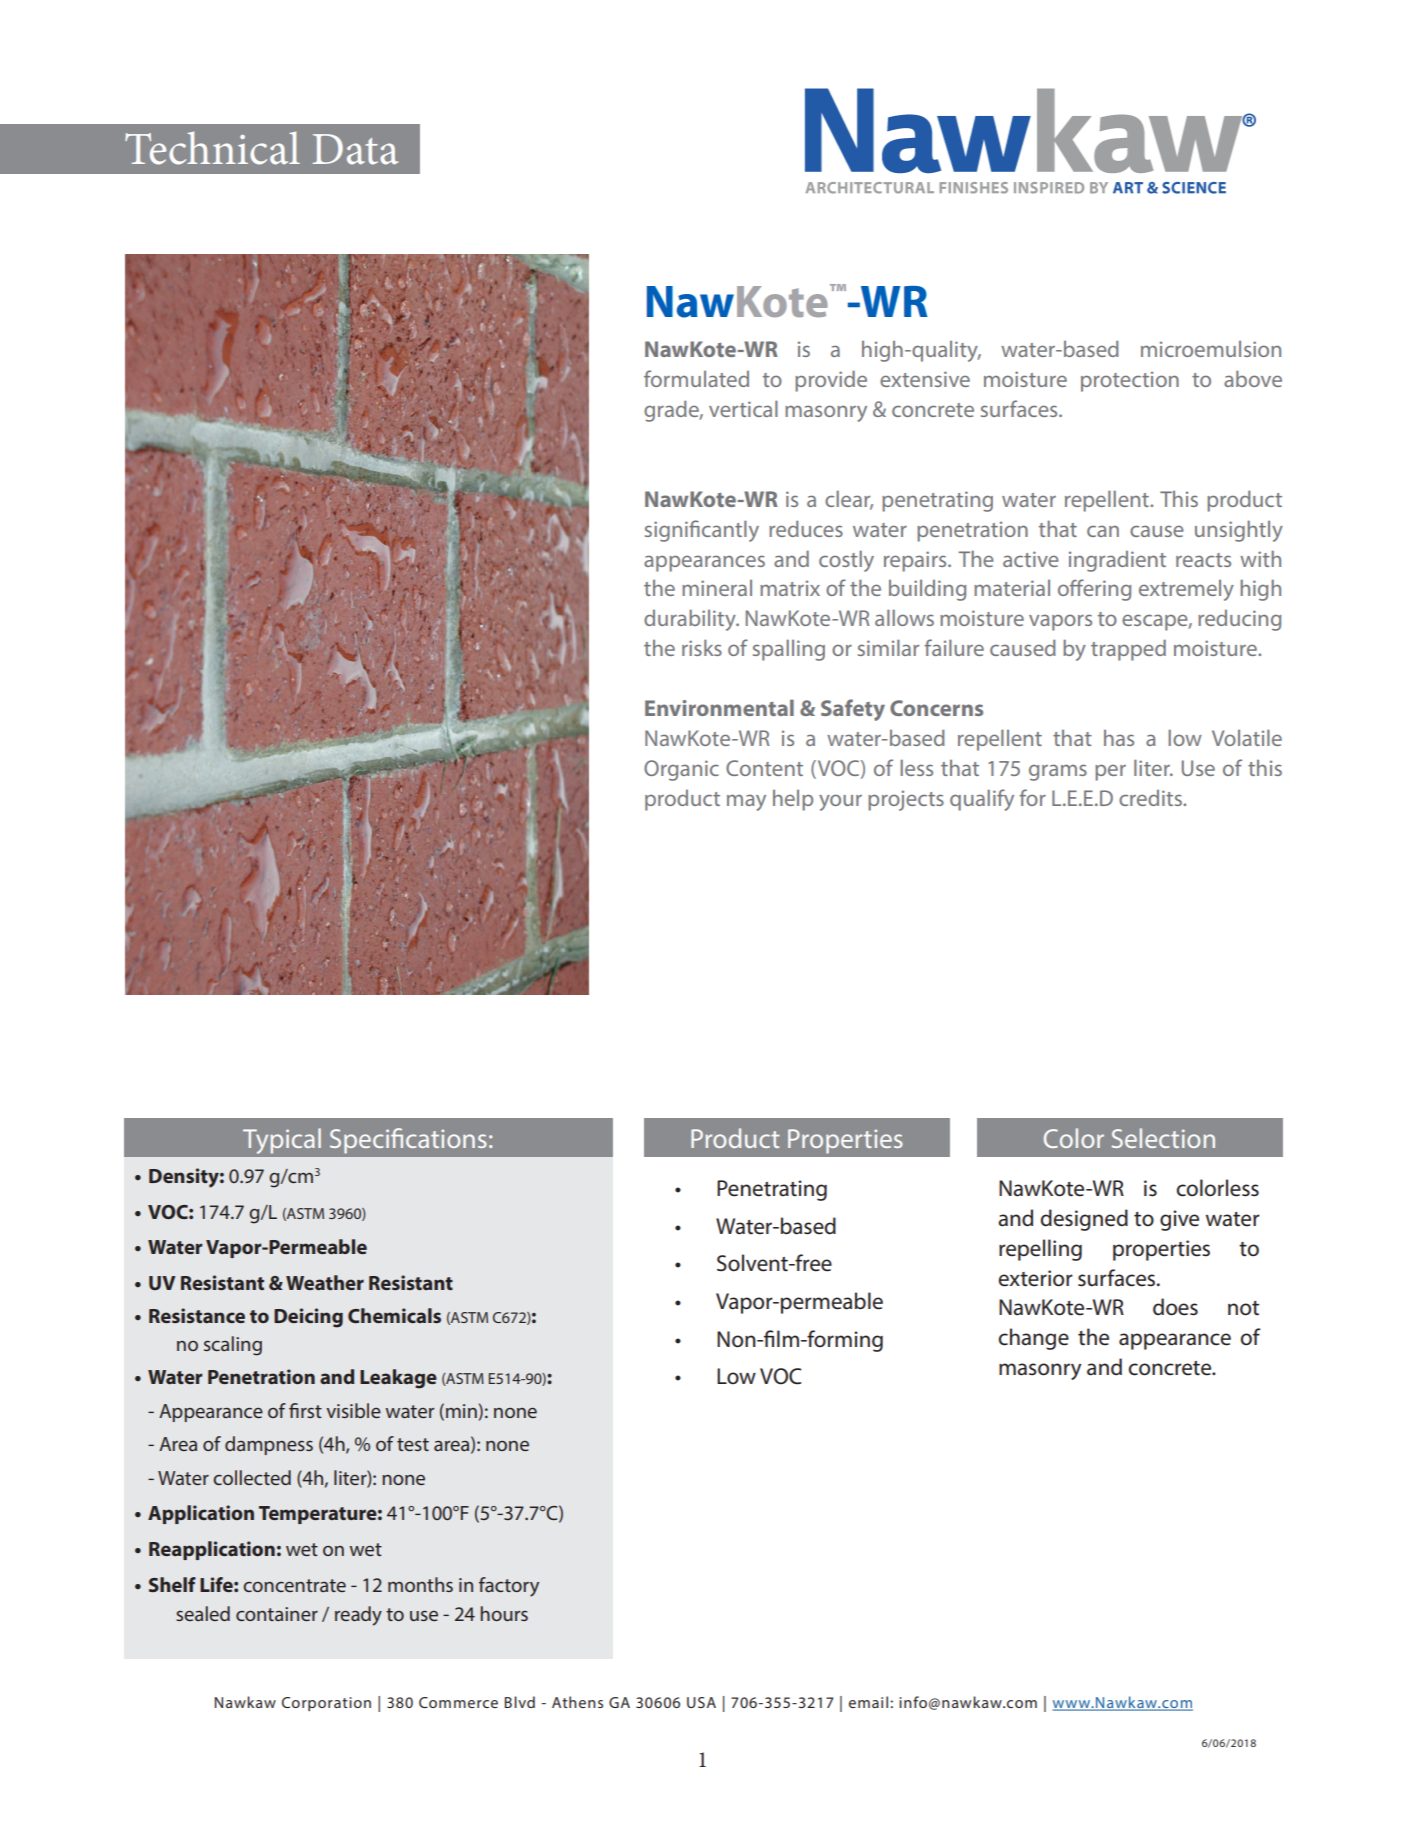  What do you see at coordinates (746, 802) in the image?
I see `may` at bounding box center [746, 802].
